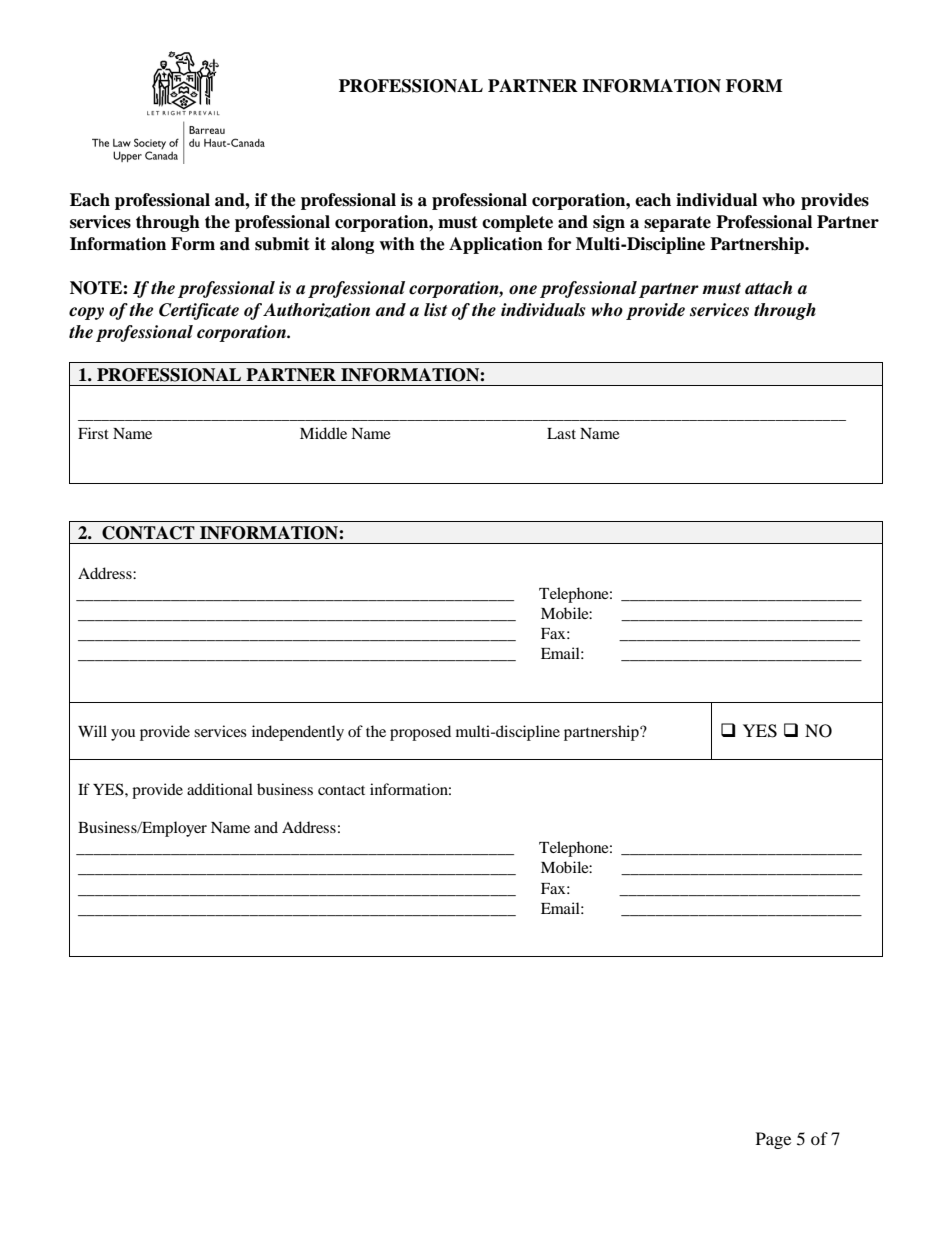 The height and width of the page is (1233, 952). I want to click on separate, so click(677, 224).
